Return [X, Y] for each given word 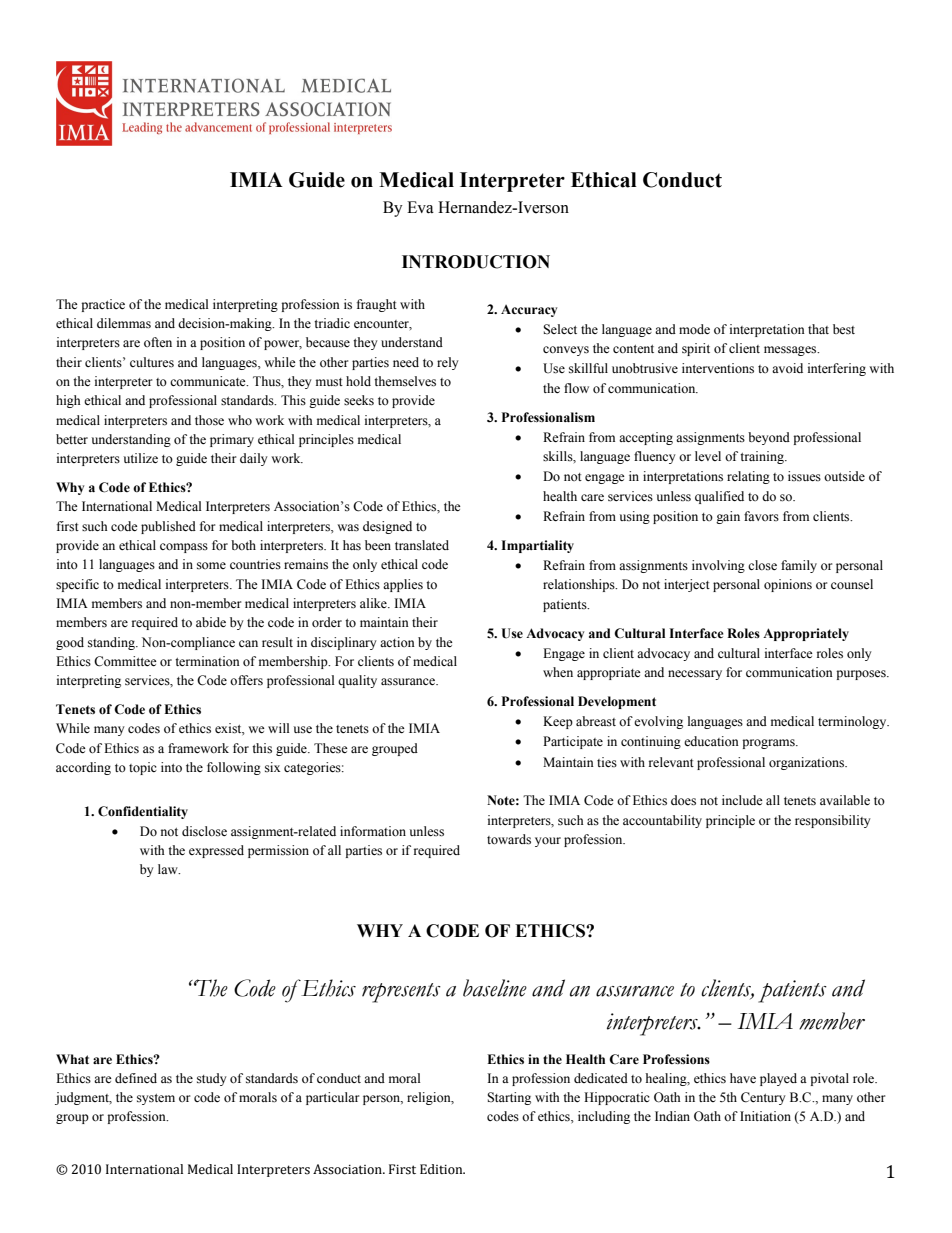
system [156, 1099]
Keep [558, 722]
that [818, 329]
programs [769, 744]
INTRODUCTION [476, 262]
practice [103, 305]
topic [143, 768]
